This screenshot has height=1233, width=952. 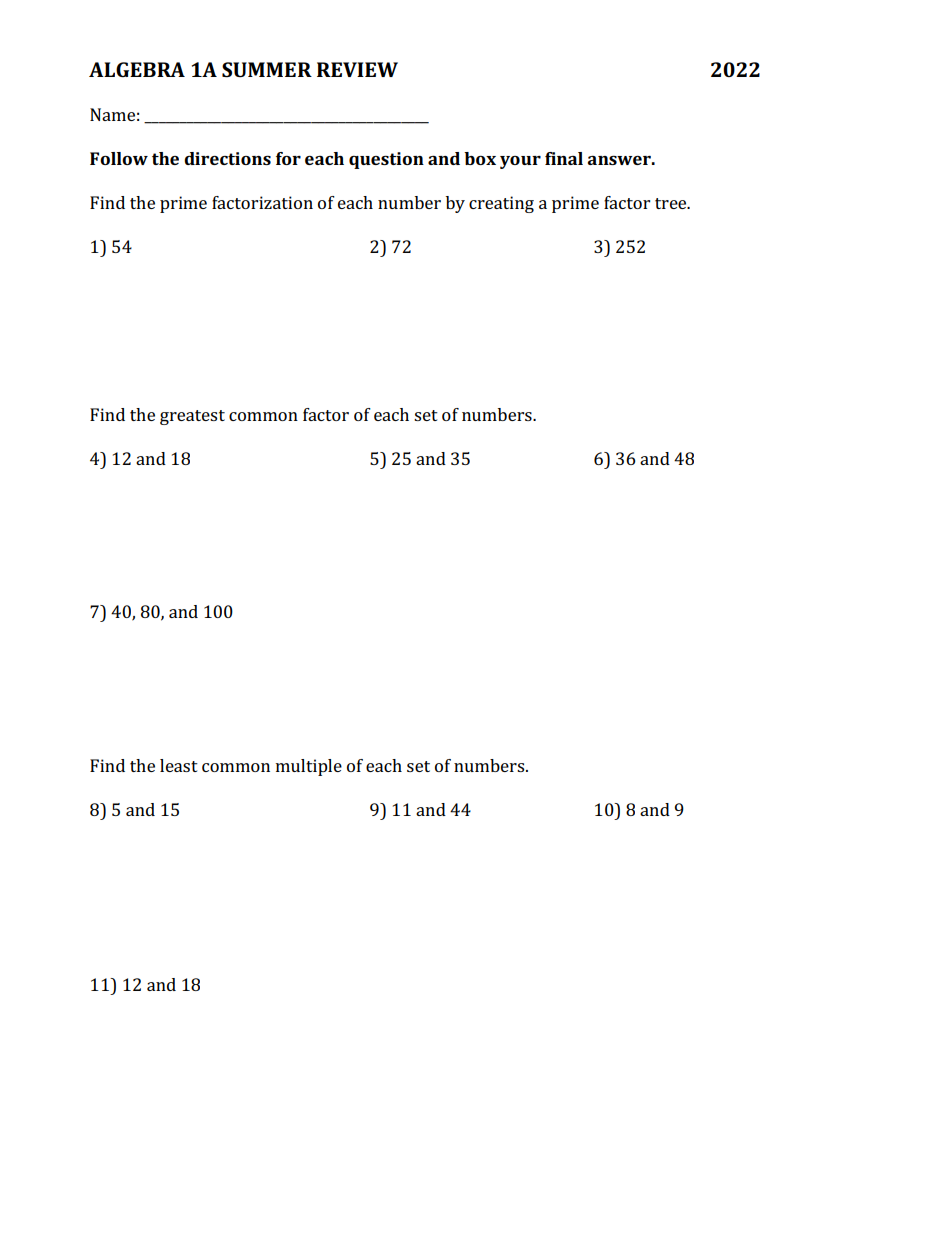 I want to click on multiple, so click(x=309, y=767).
